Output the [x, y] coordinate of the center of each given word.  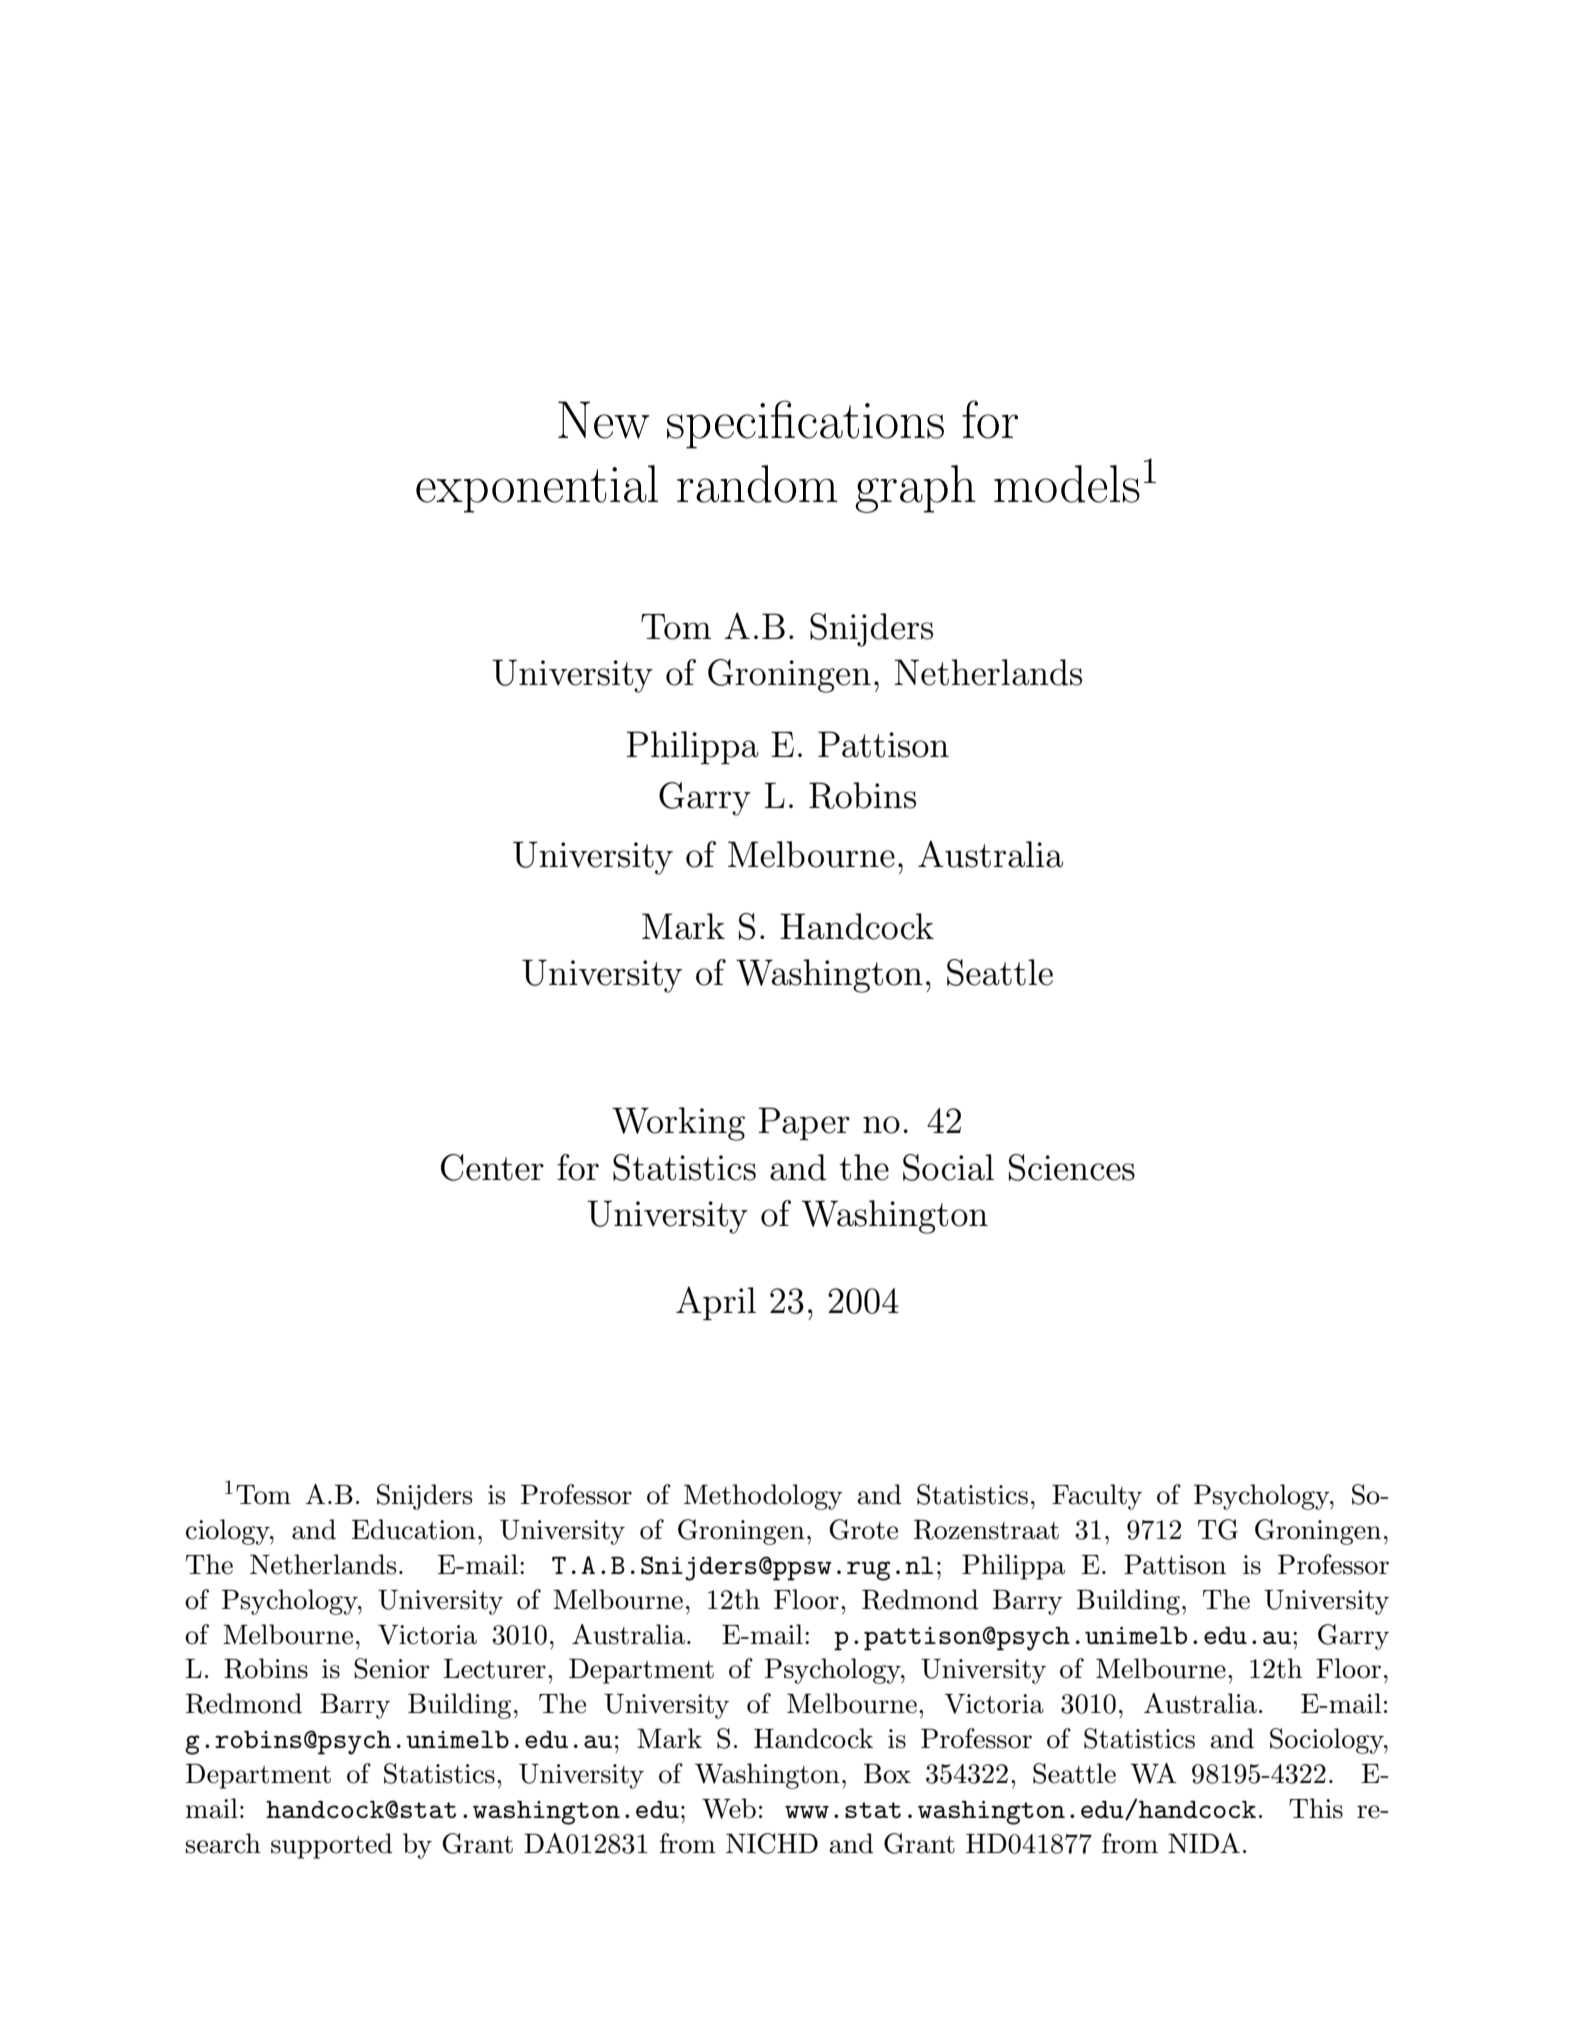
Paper [804, 1123]
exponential [537, 489]
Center [492, 1167]
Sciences [1072, 1167]
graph [915, 489]
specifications [805, 424]
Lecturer [495, 1669]
